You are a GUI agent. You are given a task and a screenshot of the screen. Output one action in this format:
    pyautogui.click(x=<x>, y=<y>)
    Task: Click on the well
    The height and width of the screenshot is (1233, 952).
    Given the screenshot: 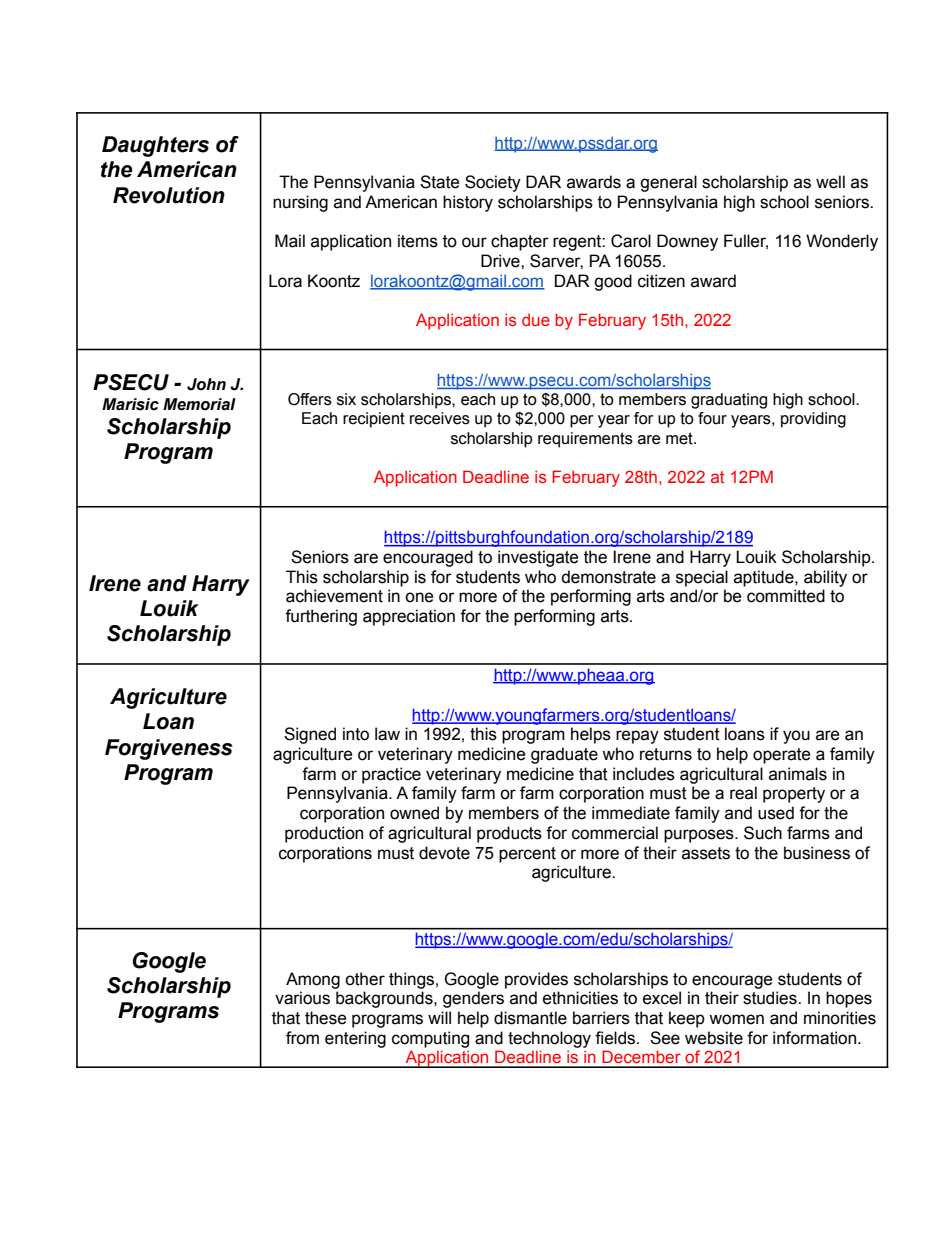 What is the action you would take?
    pyautogui.click(x=830, y=182)
